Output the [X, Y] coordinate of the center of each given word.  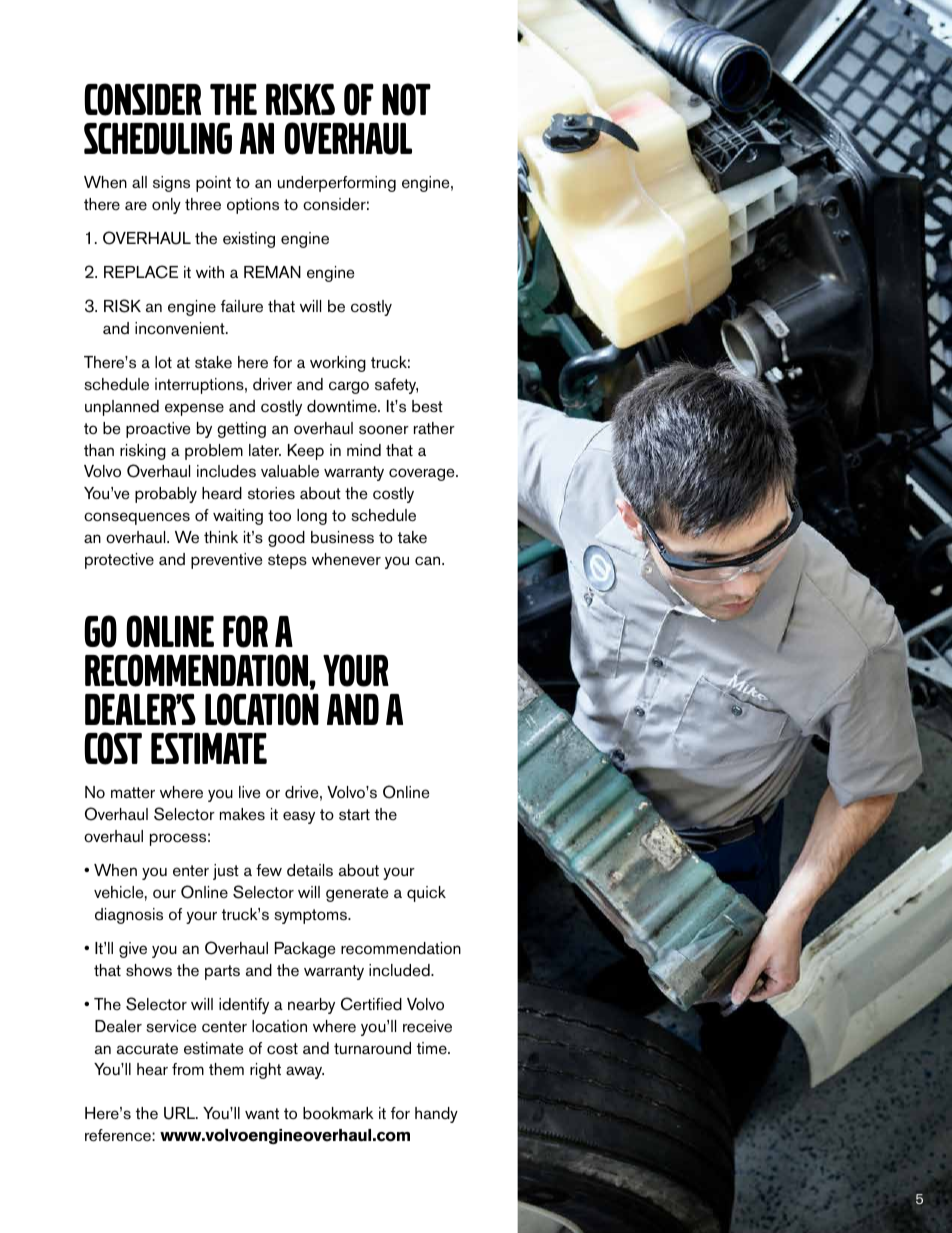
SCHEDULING [158, 139]
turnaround [372, 1048]
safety [396, 386]
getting [241, 430]
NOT [406, 99]
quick [426, 894]
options [253, 206]
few [269, 870]
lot [163, 362]
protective [119, 561]
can [429, 561]
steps [287, 561]
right [265, 1071]
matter [133, 793]
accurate [147, 1049]
